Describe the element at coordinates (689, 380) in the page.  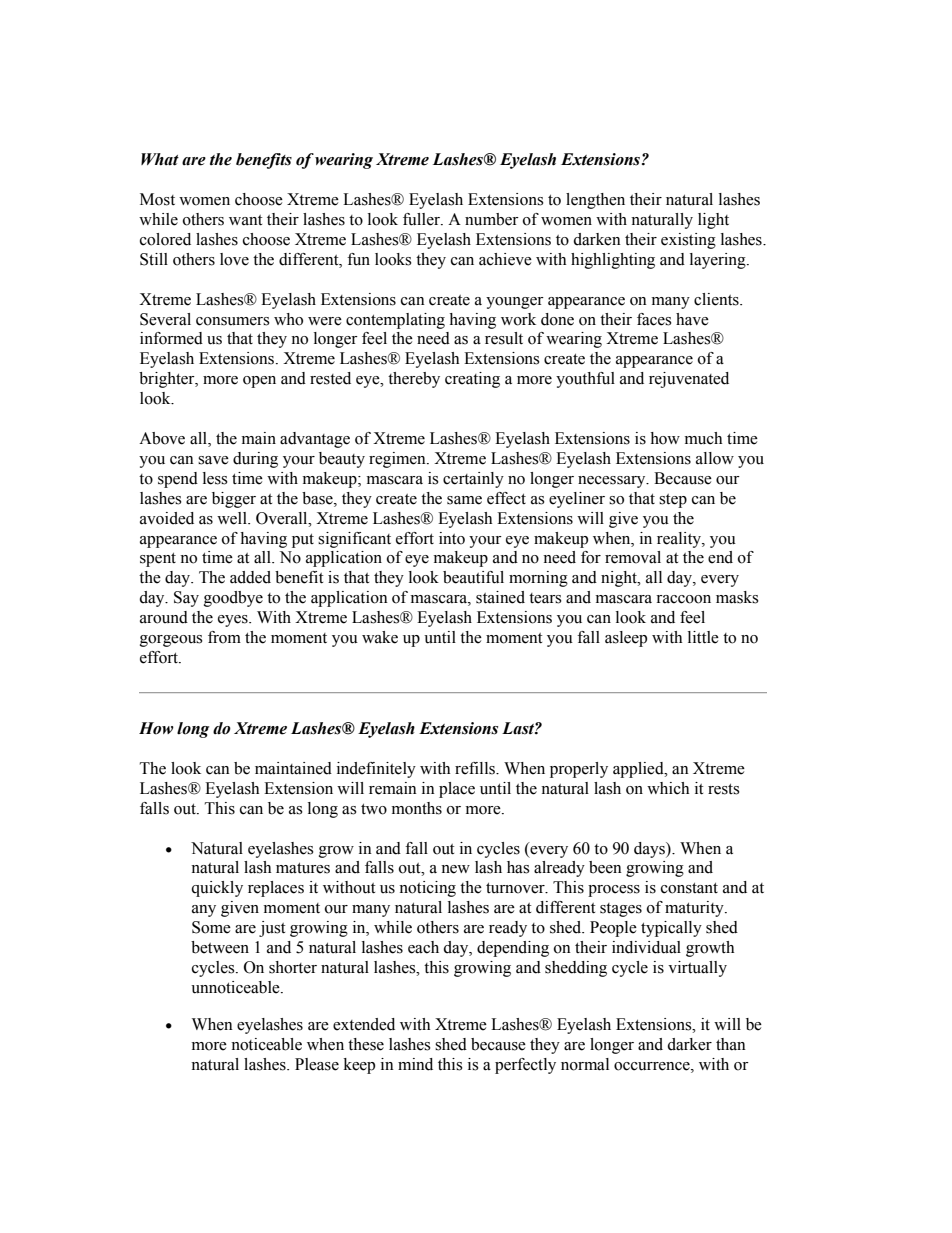
I see `rejuvenated` at that location.
